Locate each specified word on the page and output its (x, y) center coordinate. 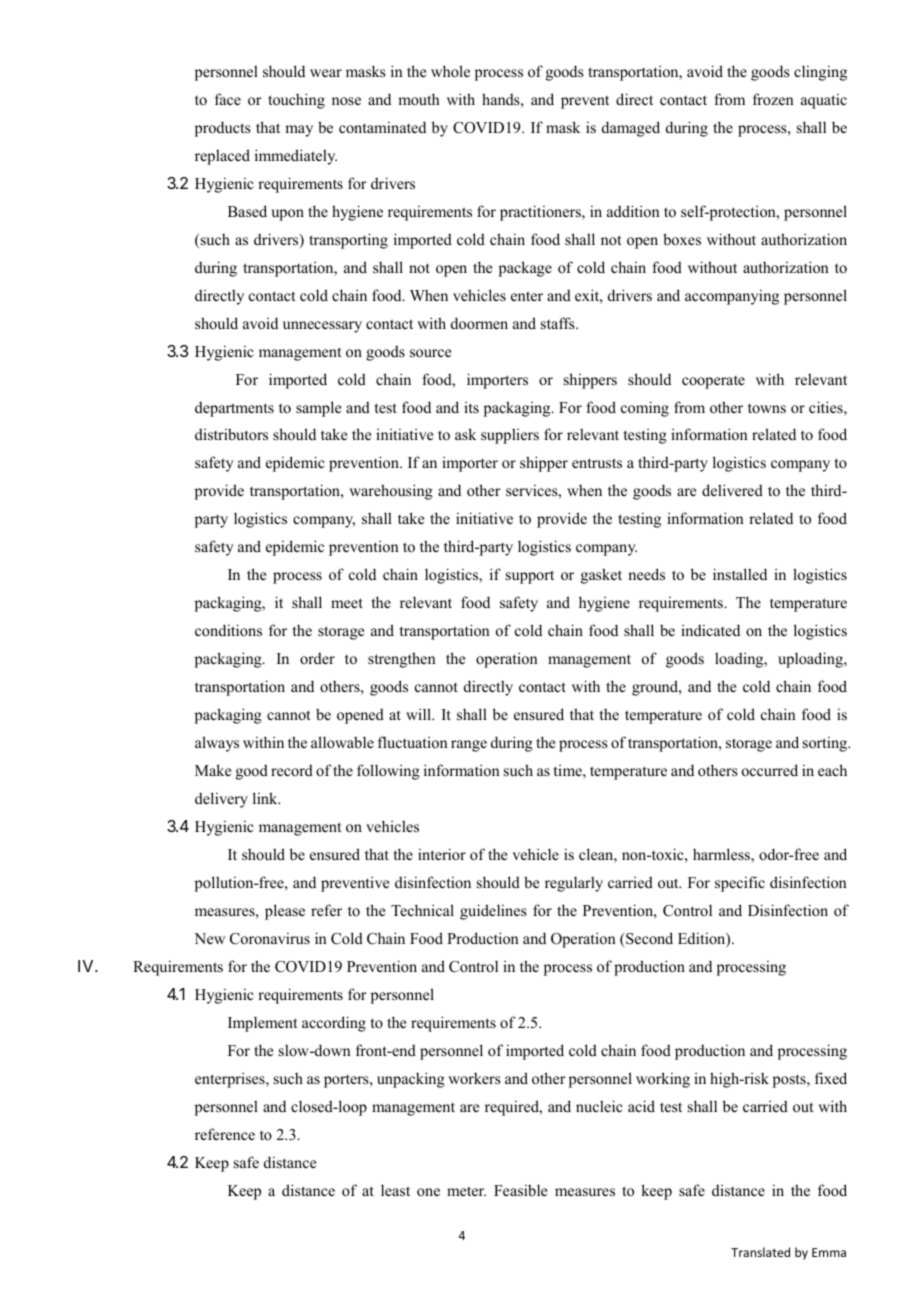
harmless (722, 855)
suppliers (510, 436)
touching (296, 101)
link (266, 798)
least (395, 1190)
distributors (231, 434)
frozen (773, 99)
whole (450, 71)
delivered (732, 490)
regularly (574, 884)
